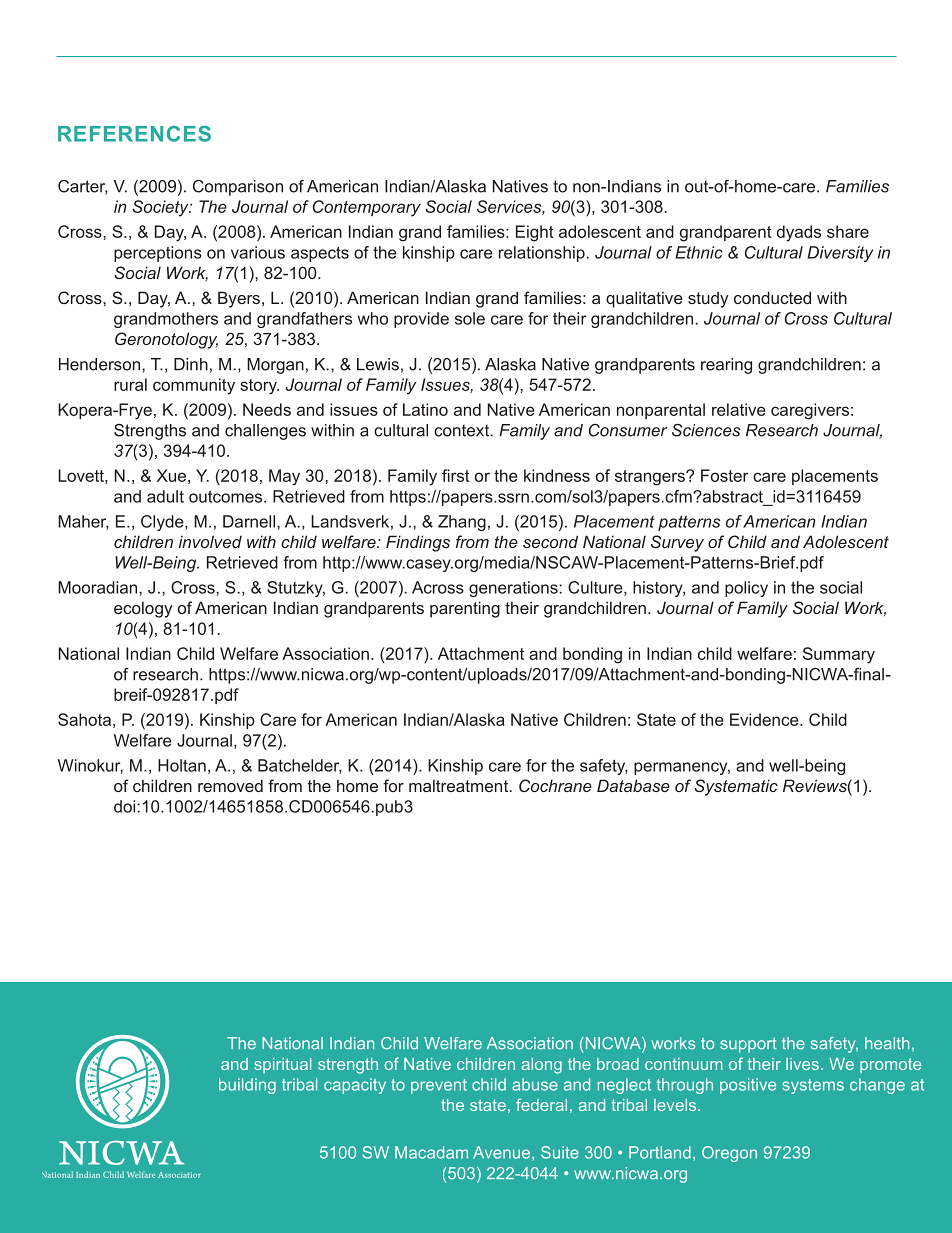 The height and width of the screenshot is (1233, 952). Describe the element at coordinates (143, 609) in the screenshot. I see `ecology` at that location.
